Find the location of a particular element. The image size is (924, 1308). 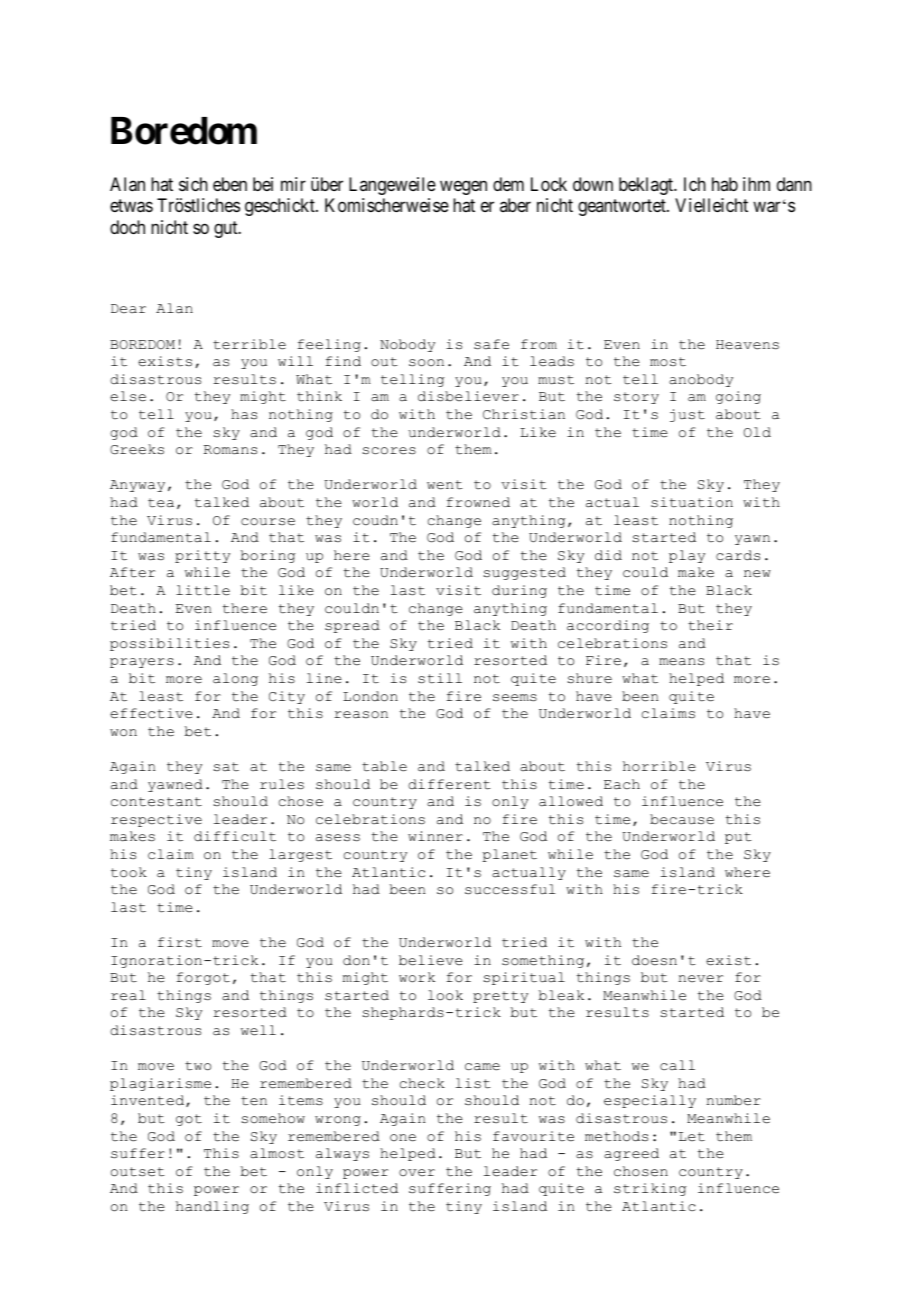

Let is located at coordinates (692, 1137).
